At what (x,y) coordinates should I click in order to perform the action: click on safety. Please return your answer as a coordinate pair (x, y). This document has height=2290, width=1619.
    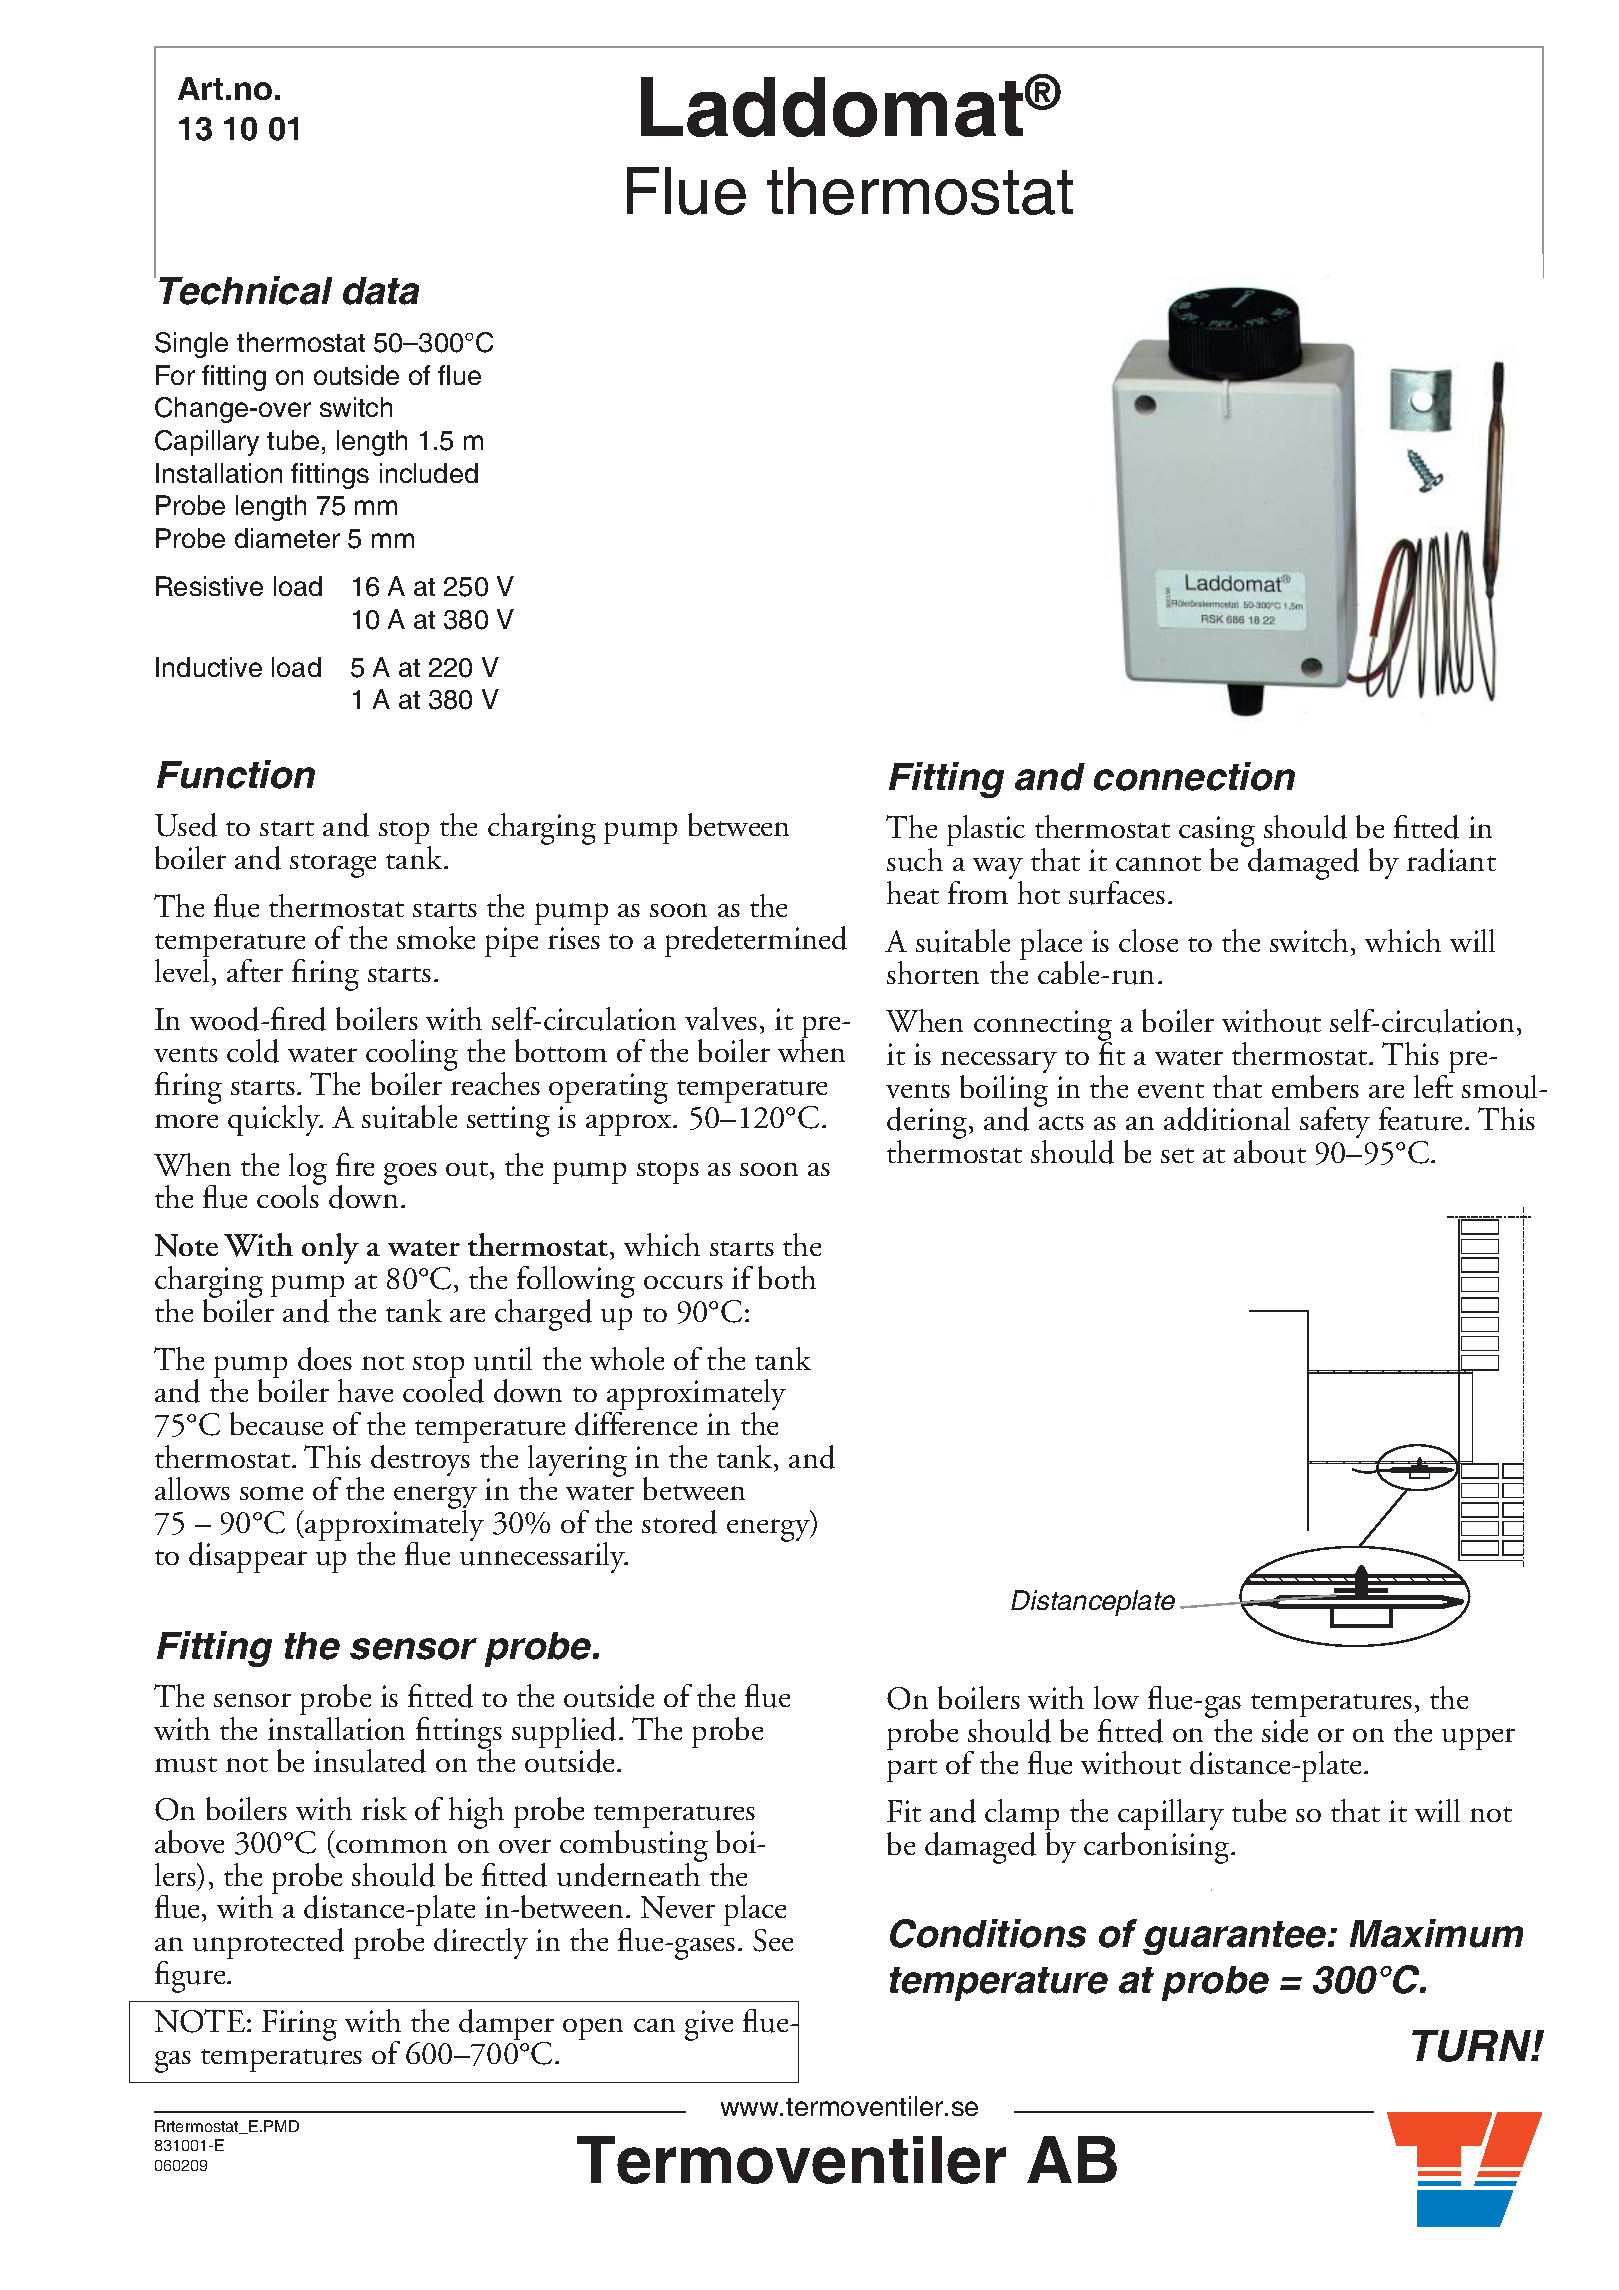
    Looking at the image, I should click on (1335, 1122).
